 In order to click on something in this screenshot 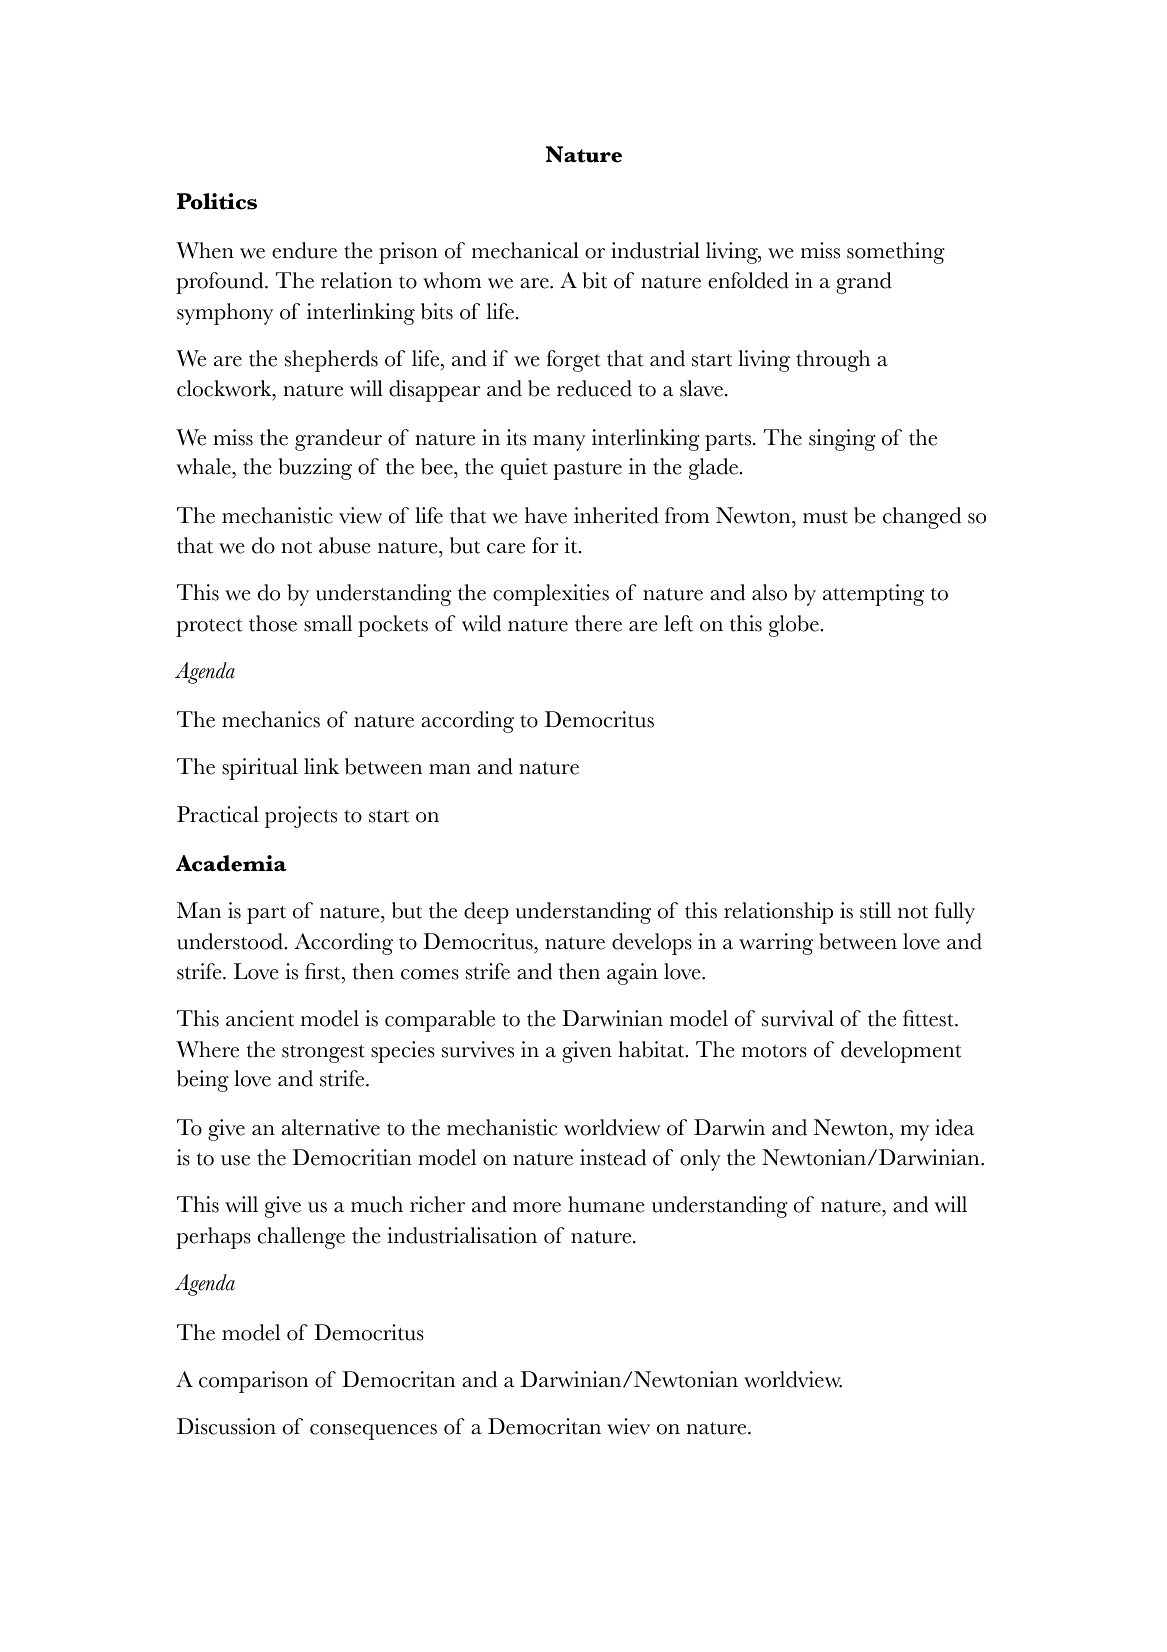, I will do `click(896, 253)`.
